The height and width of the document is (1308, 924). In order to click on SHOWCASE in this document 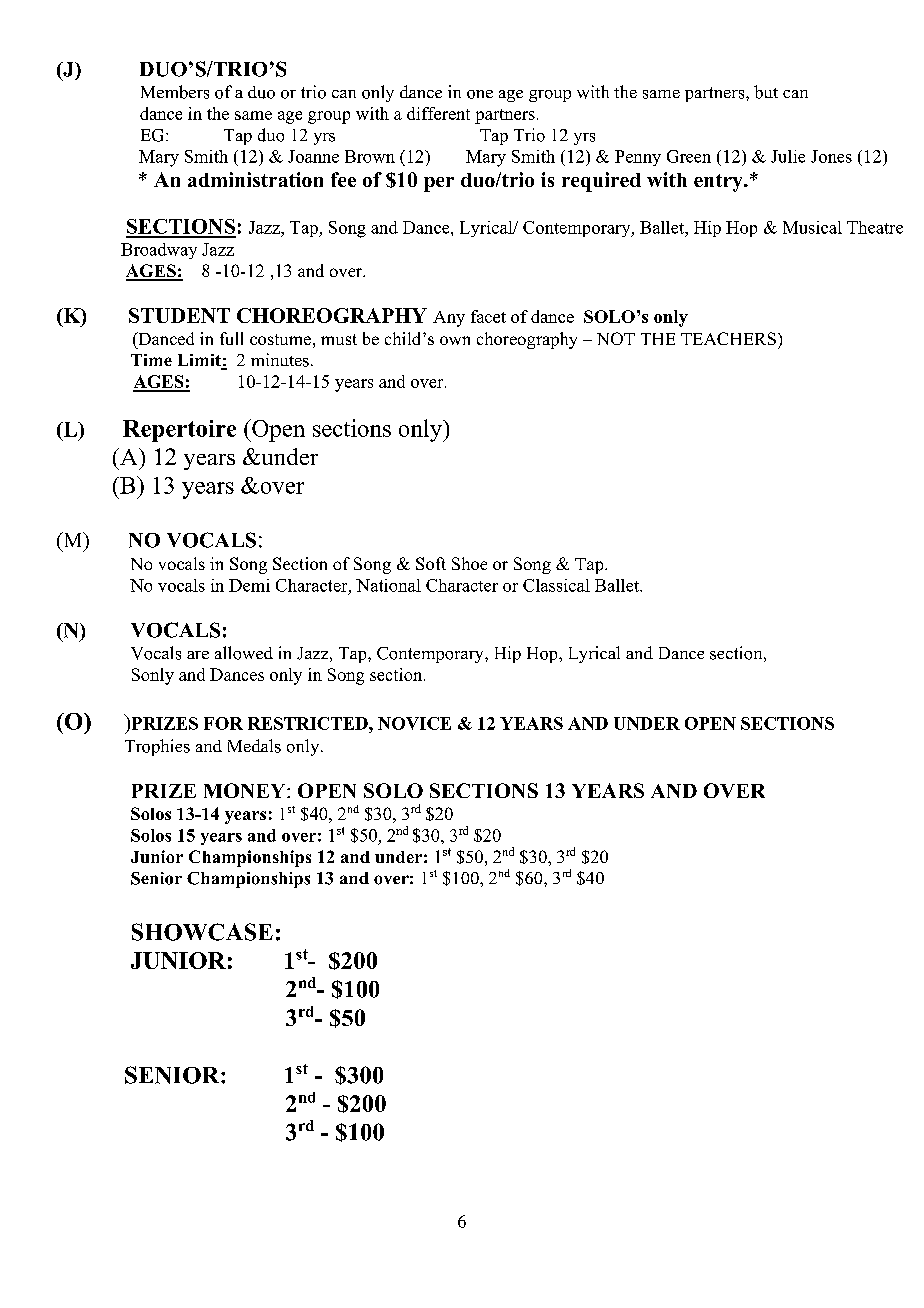, I will do `click(202, 932)`.
